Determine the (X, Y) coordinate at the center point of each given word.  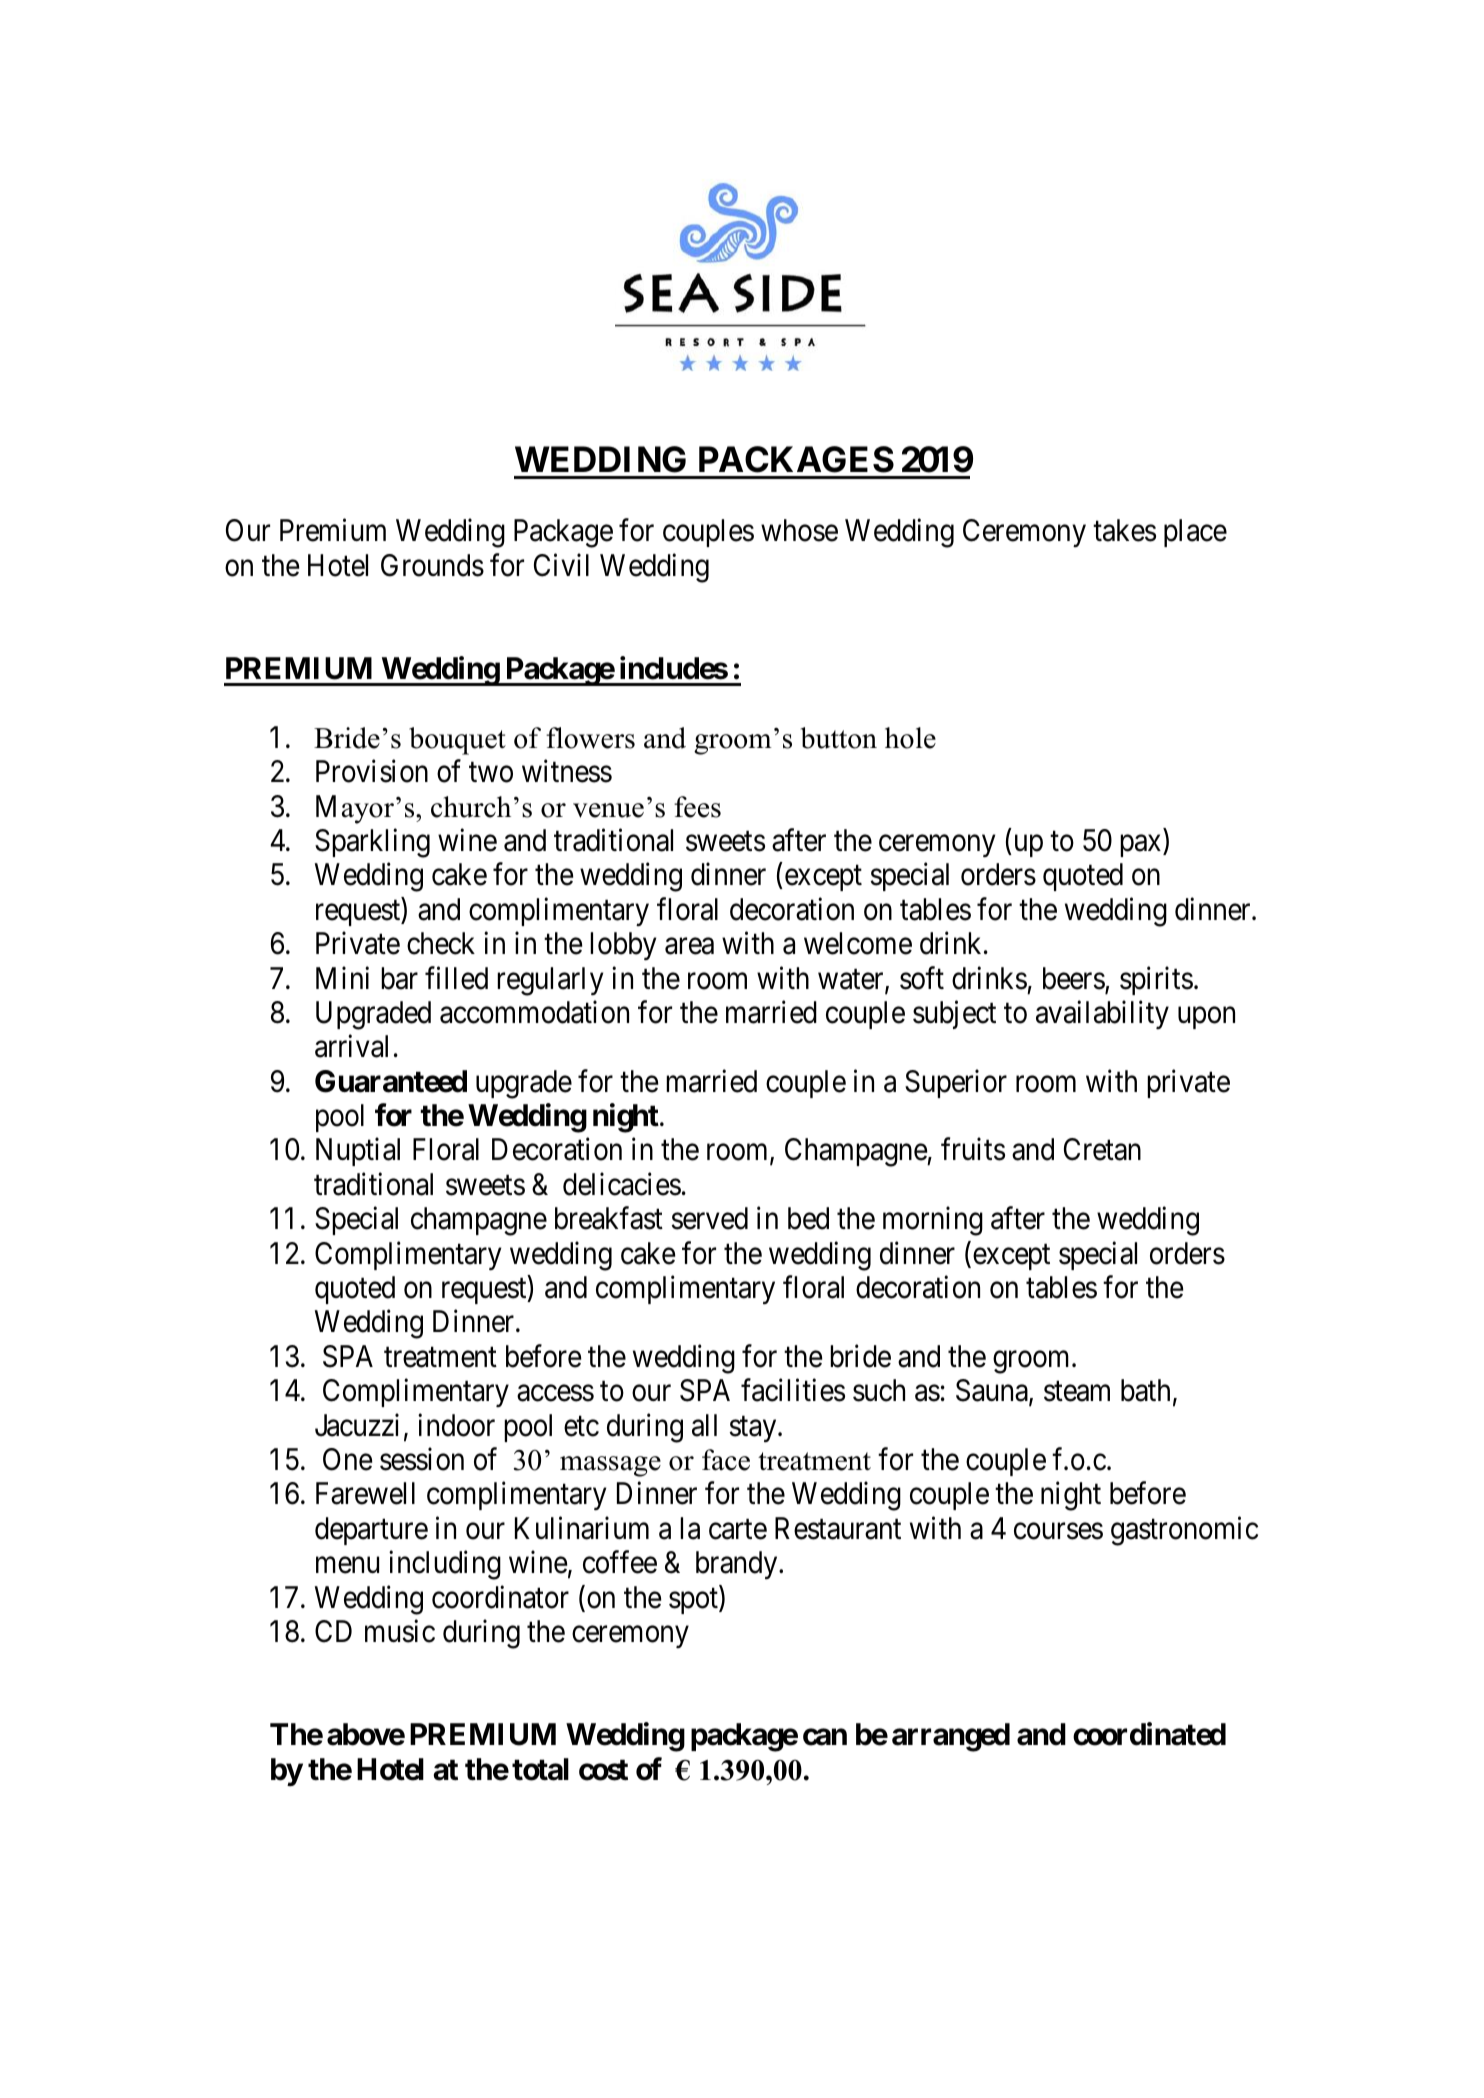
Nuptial (358, 1152)
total (540, 1769)
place (1195, 533)
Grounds (432, 565)
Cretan (1102, 1149)
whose (799, 530)
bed (808, 1218)
